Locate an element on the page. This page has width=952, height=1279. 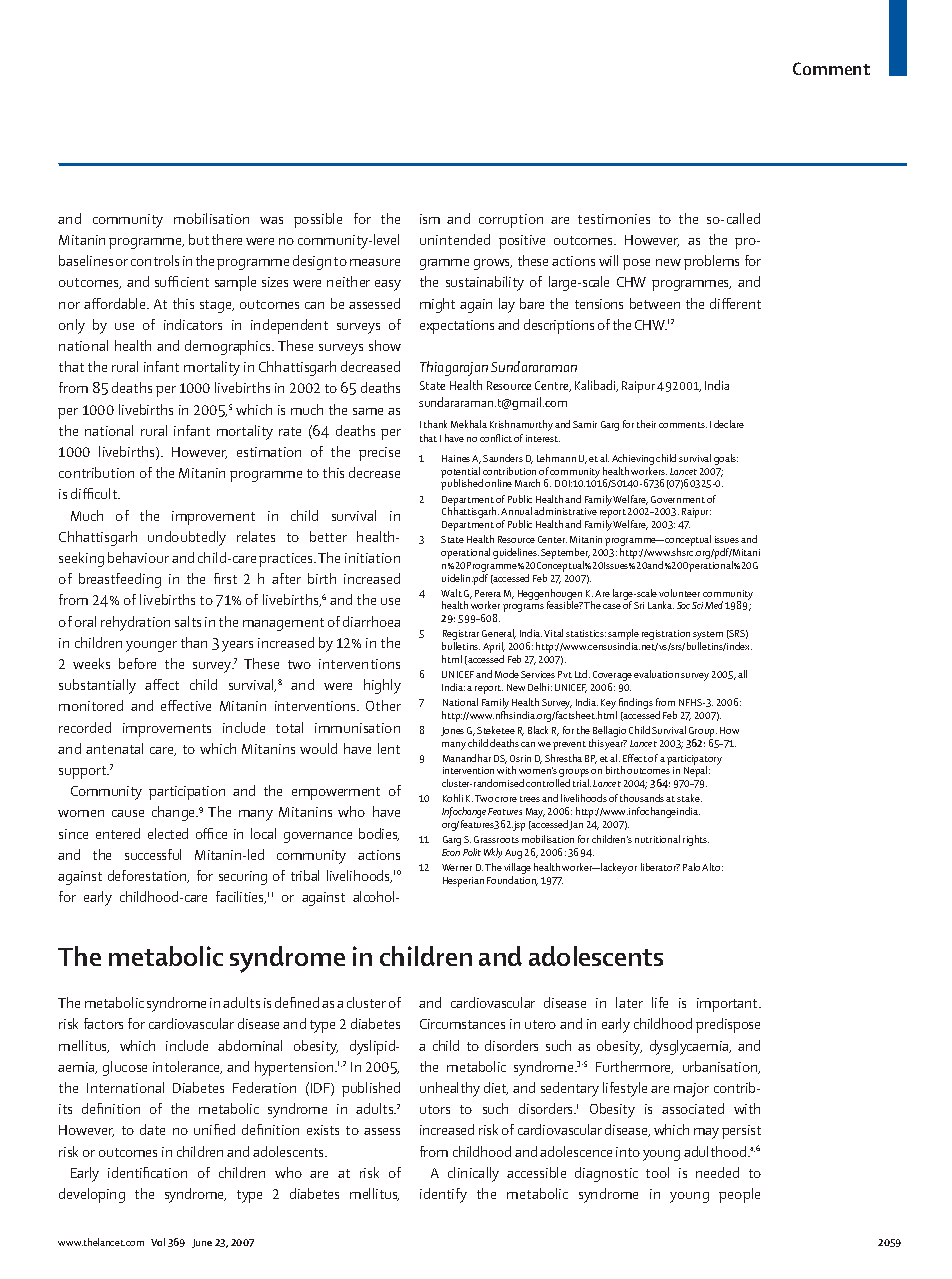
cation is located at coordinates (169, 1173).
